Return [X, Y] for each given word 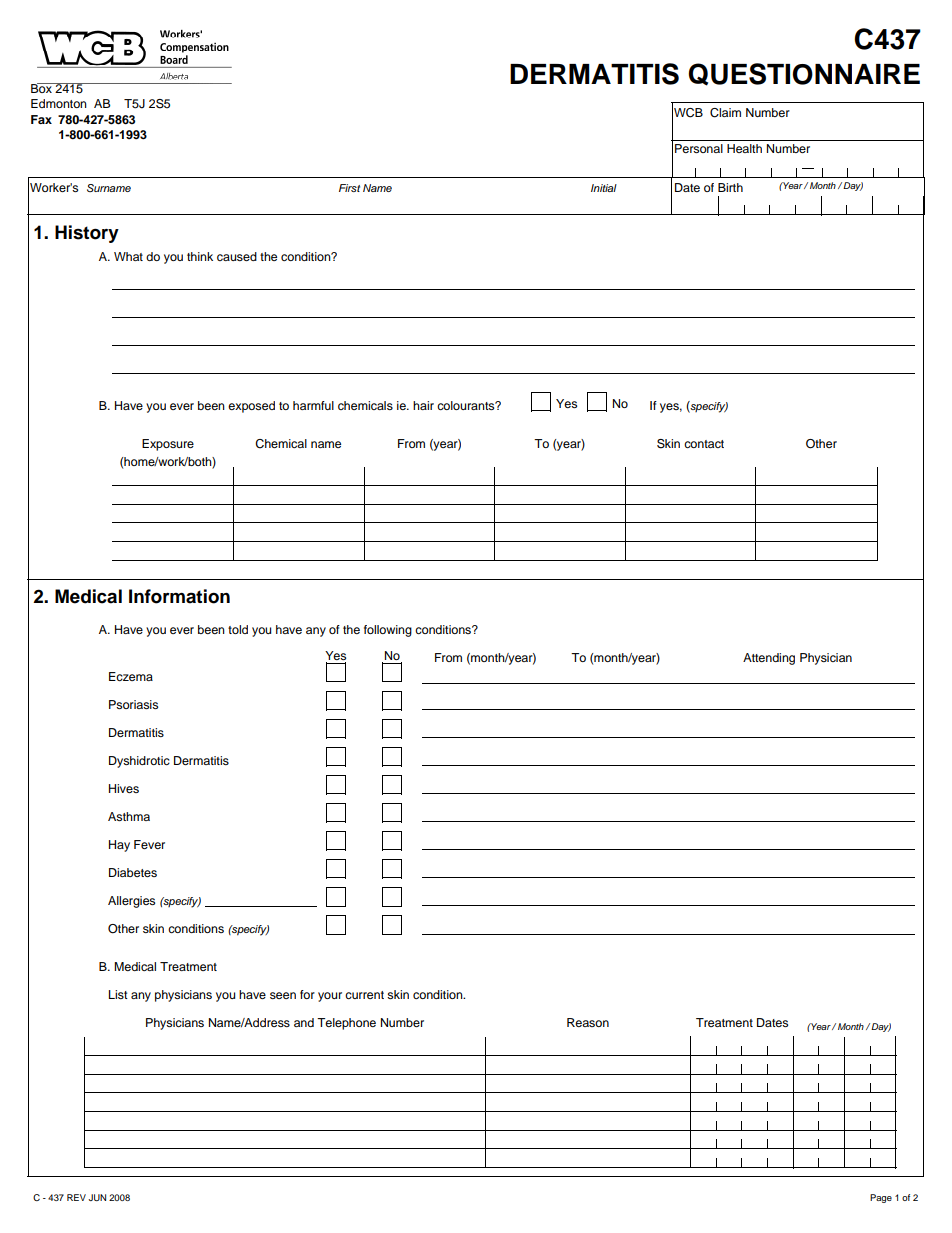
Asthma [129, 816]
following [388, 631]
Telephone [346, 1024]
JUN [97, 1197]
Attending [769, 659]
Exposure [168, 445]
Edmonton [59, 103]
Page [881, 1198]
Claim [725, 113]
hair [423, 405]
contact [704, 444]
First [349, 188]
